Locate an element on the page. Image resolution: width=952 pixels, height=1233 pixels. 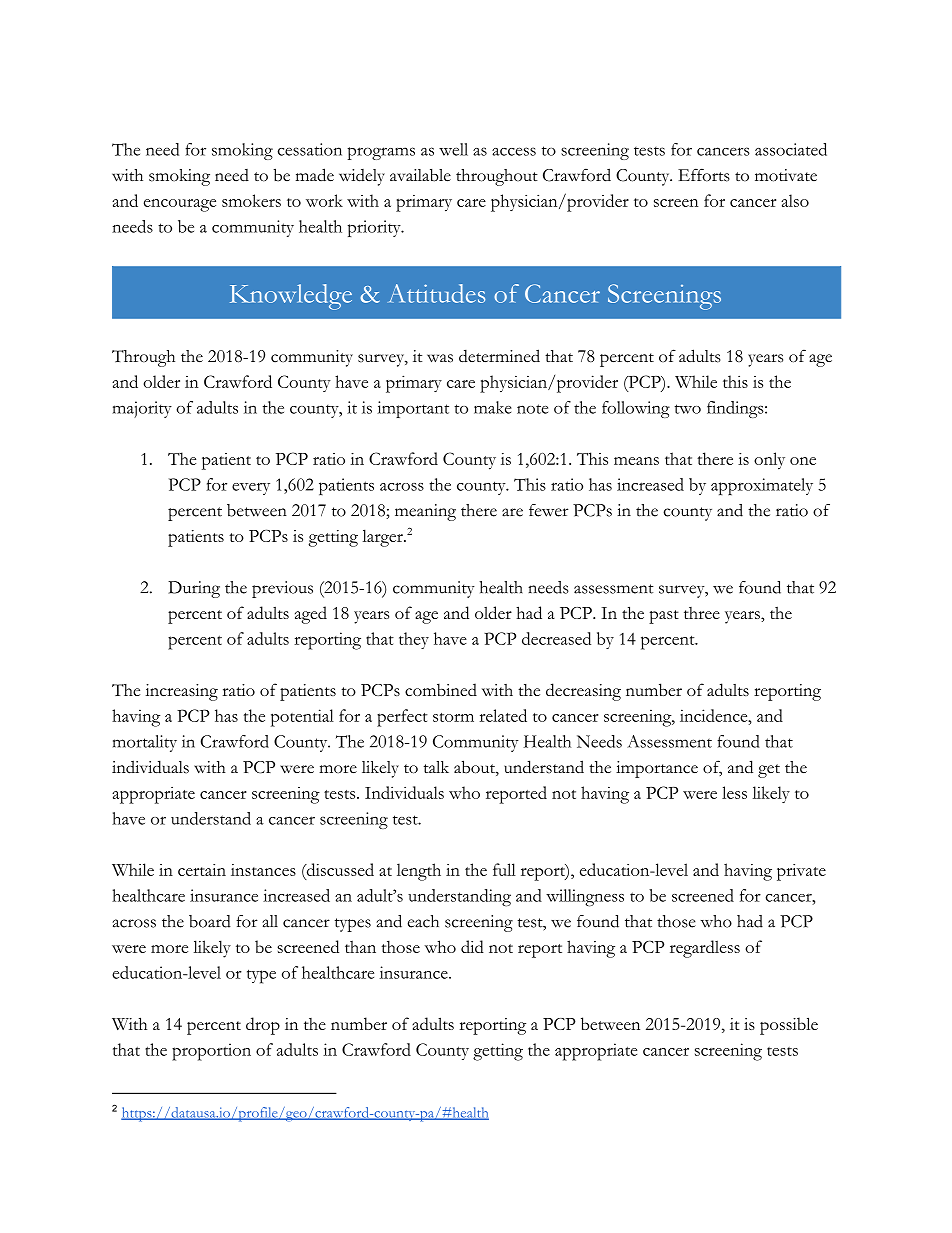
two is located at coordinates (687, 409).
